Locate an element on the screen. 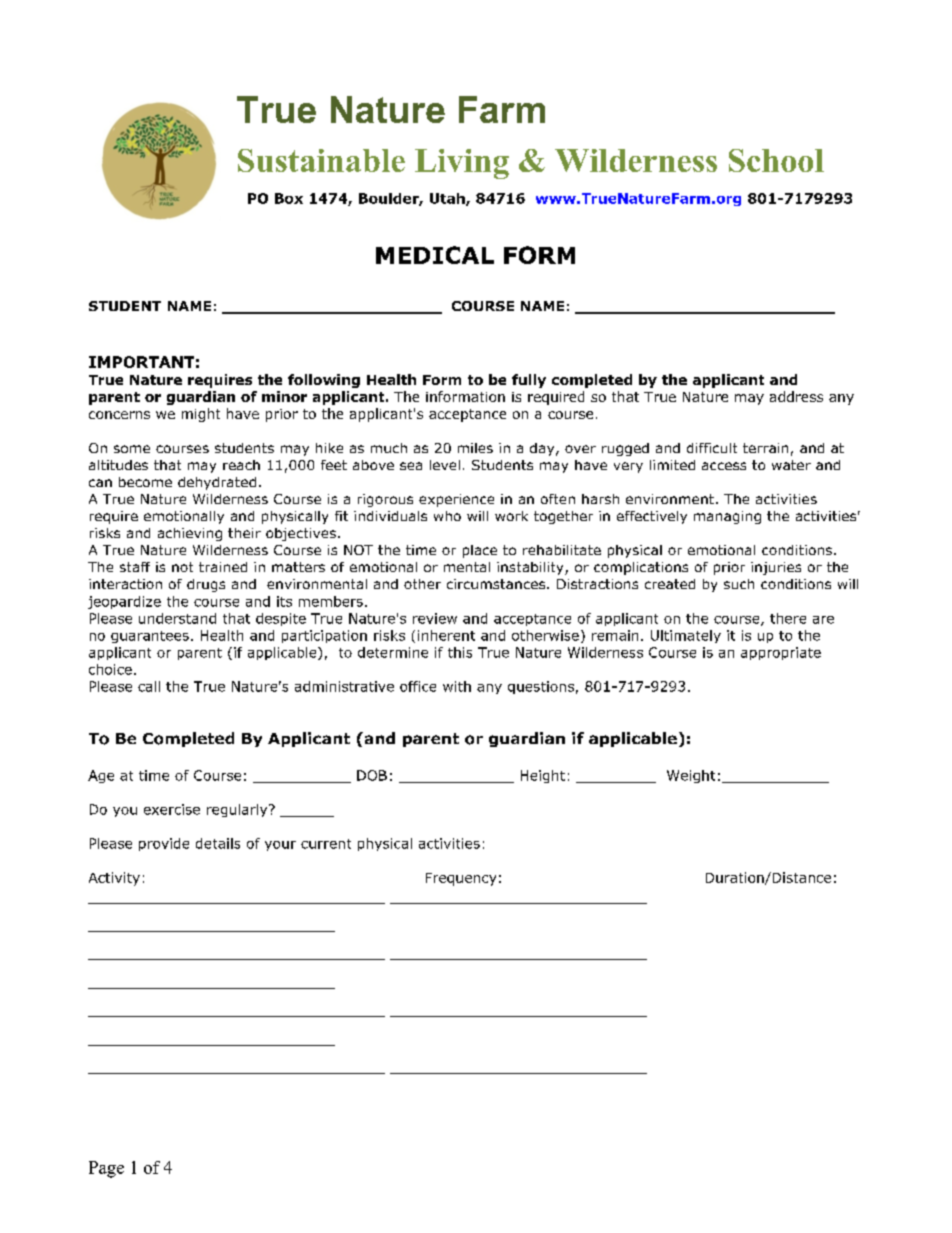 The height and width of the screenshot is (1233, 952). might is located at coordinates (201, 415).
